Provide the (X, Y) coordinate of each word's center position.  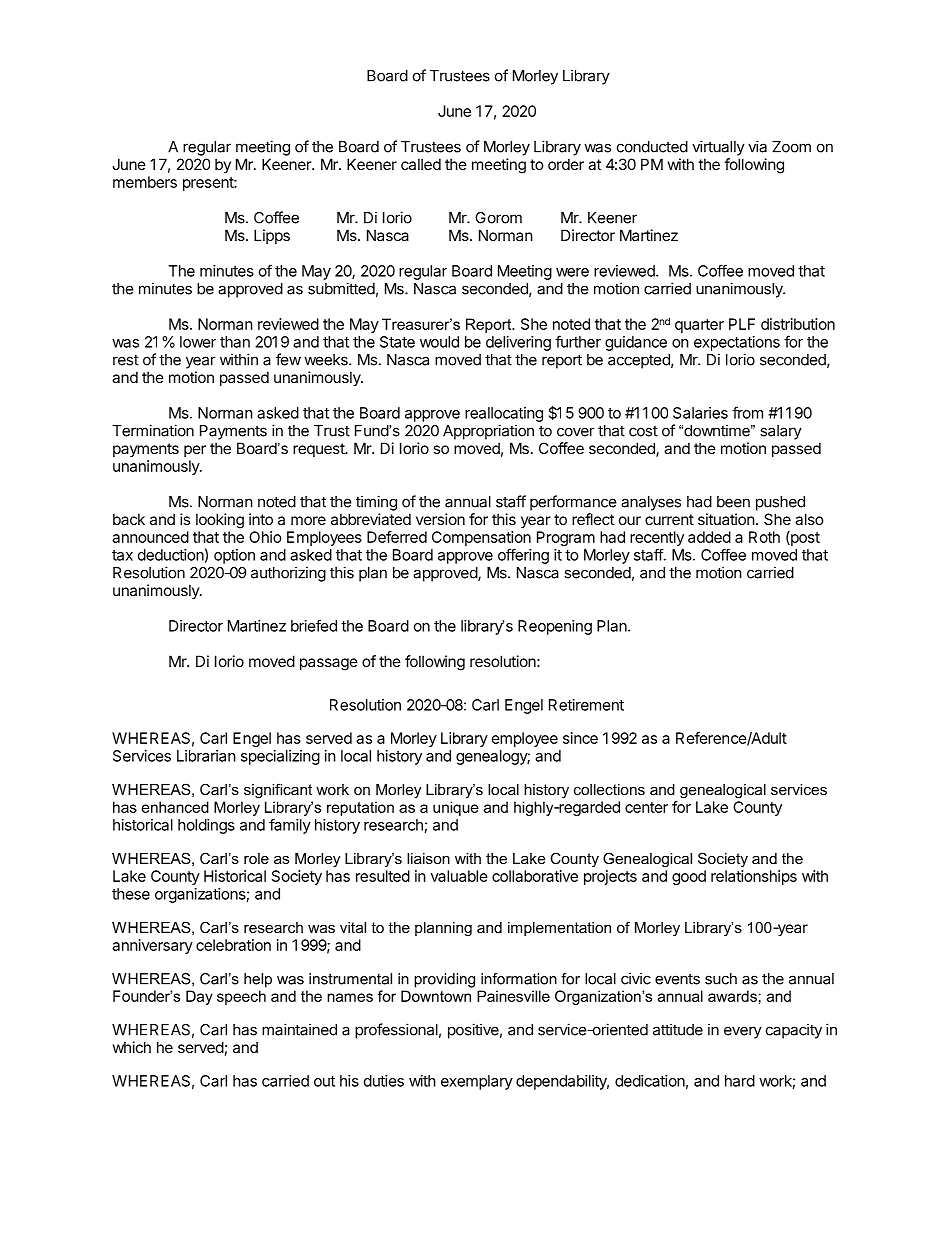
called (421, 164)
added (709, 537)
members (145, 182)
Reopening (555, 627)
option (234, 556)
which (132, 1047)
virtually (718, 148)
